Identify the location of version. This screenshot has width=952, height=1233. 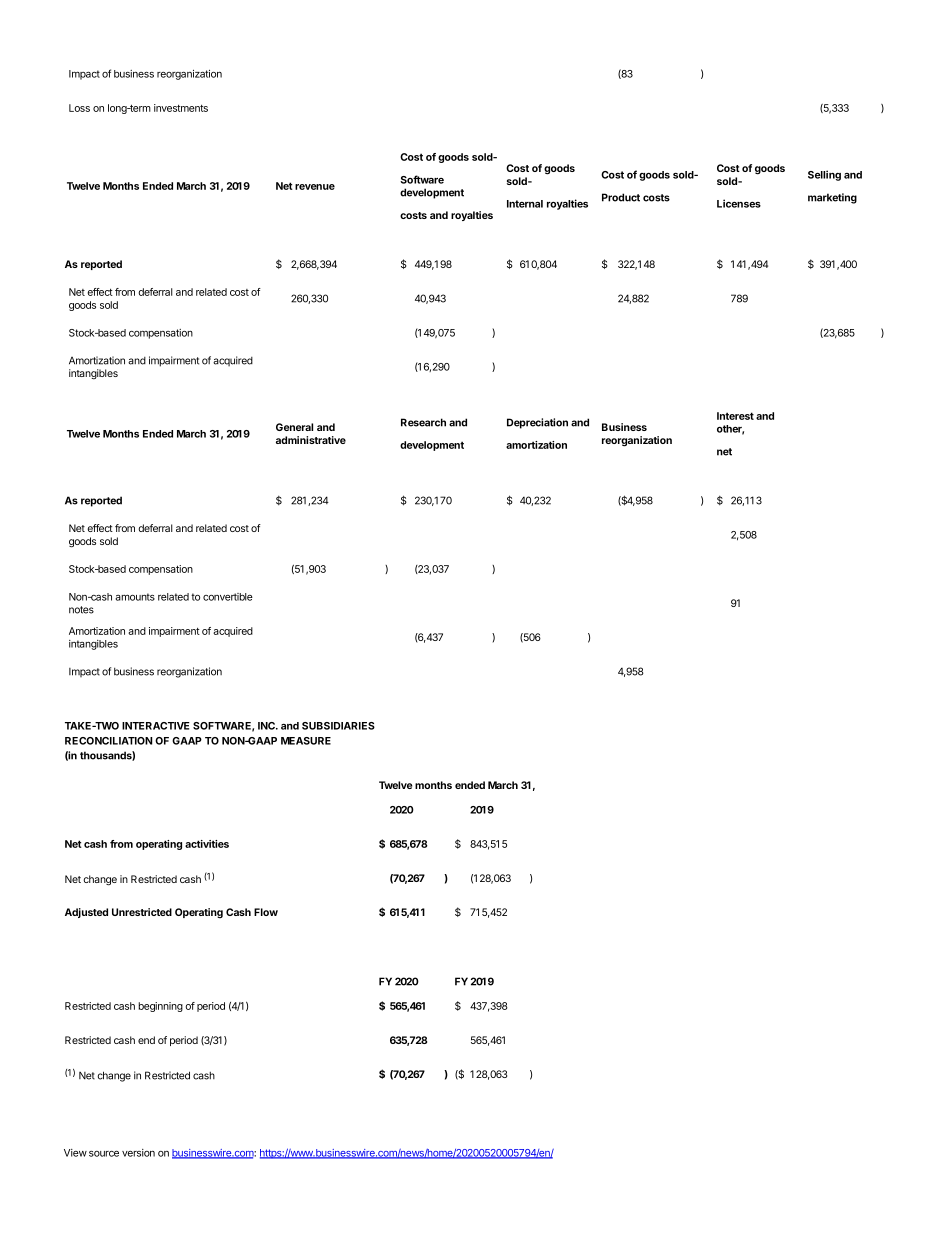
(138, 1153).
